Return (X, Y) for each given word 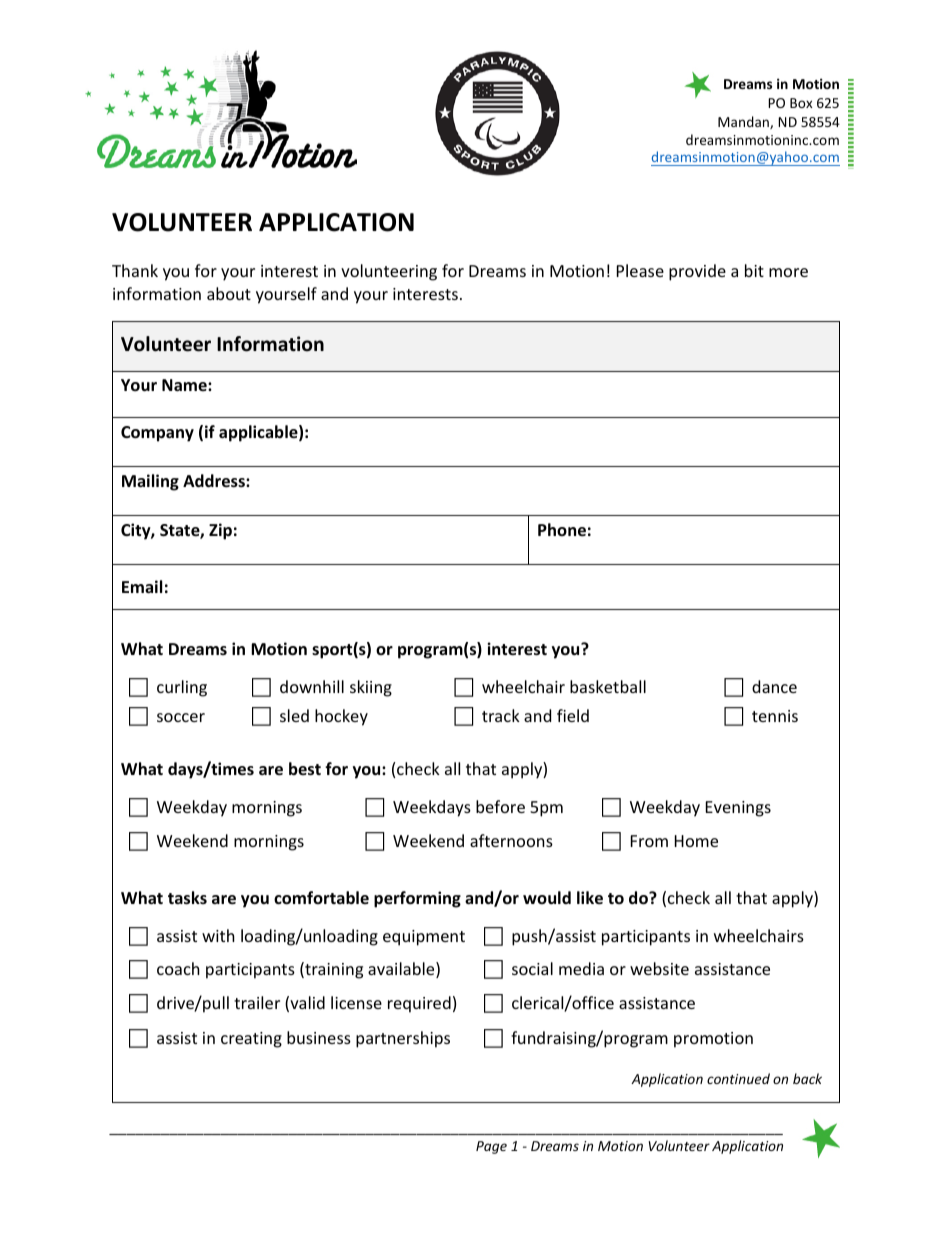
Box (801, 103)
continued (738, 1078)
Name (185, 385)
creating (251, 1040)
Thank (135, 270)
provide (697, 272)
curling (182, 688)
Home (696, 841)
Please (640, 270)
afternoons (511, 840)
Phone (562, 530)
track (501, 715)
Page (491, 1147)
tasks (187, 898)
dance (774, 686)
